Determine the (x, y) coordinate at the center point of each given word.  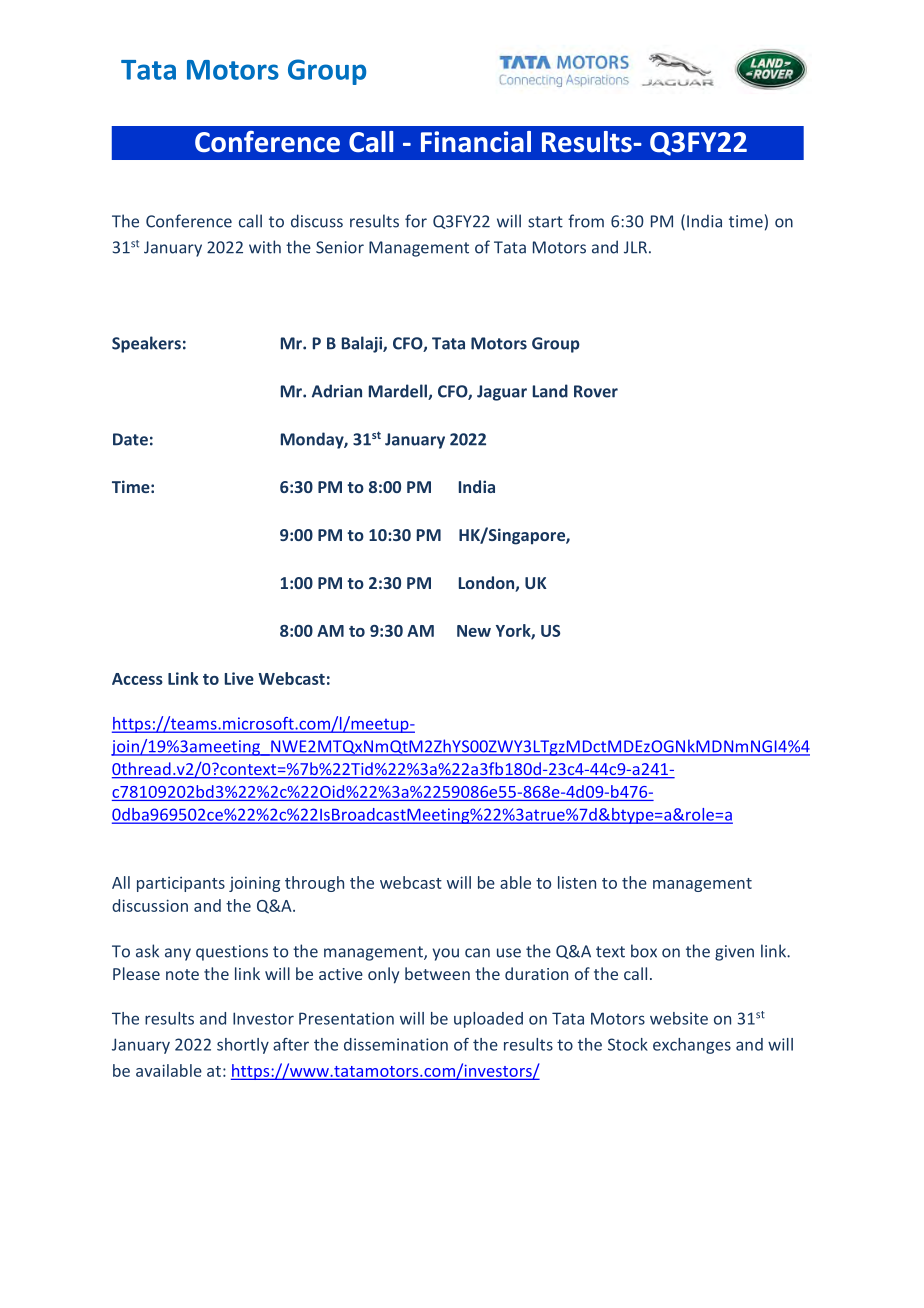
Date (130, 439)
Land (550, 391)
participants (181, 884)
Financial (476, 142)
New (474, 631)
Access (137, 679)
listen (577, 882)
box (644, 951)
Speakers (146, 344)
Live (239, 678)
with (265, 247)
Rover (596, 391)
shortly (243, 1046)
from (586, 221)
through (314, 884)
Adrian (337, 391)
